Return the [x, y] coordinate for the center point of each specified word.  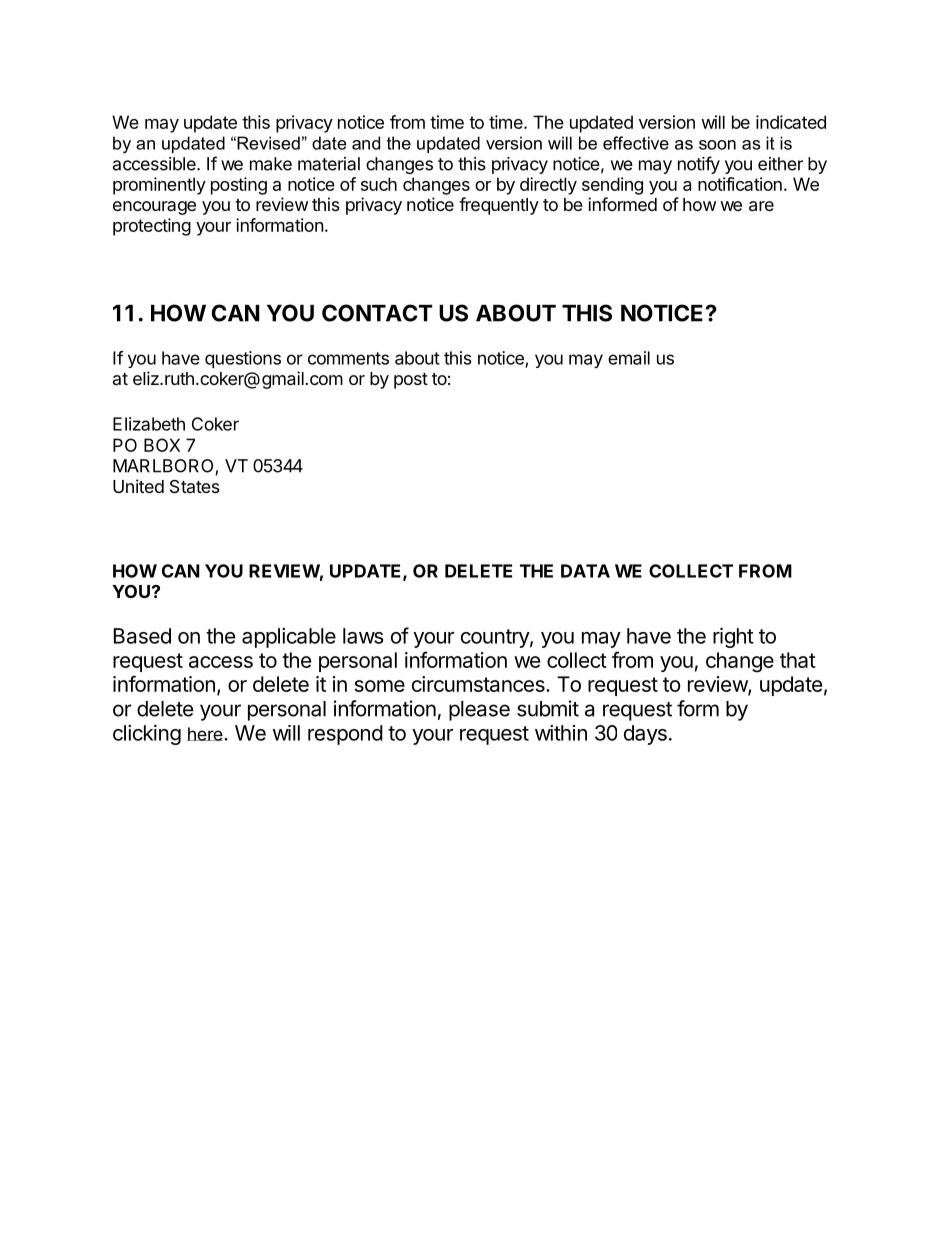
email [629, 358]
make [271, 164]
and [366, 143]
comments [348, 358]
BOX [162, 445]
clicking [147, 735]
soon [717, 145]
